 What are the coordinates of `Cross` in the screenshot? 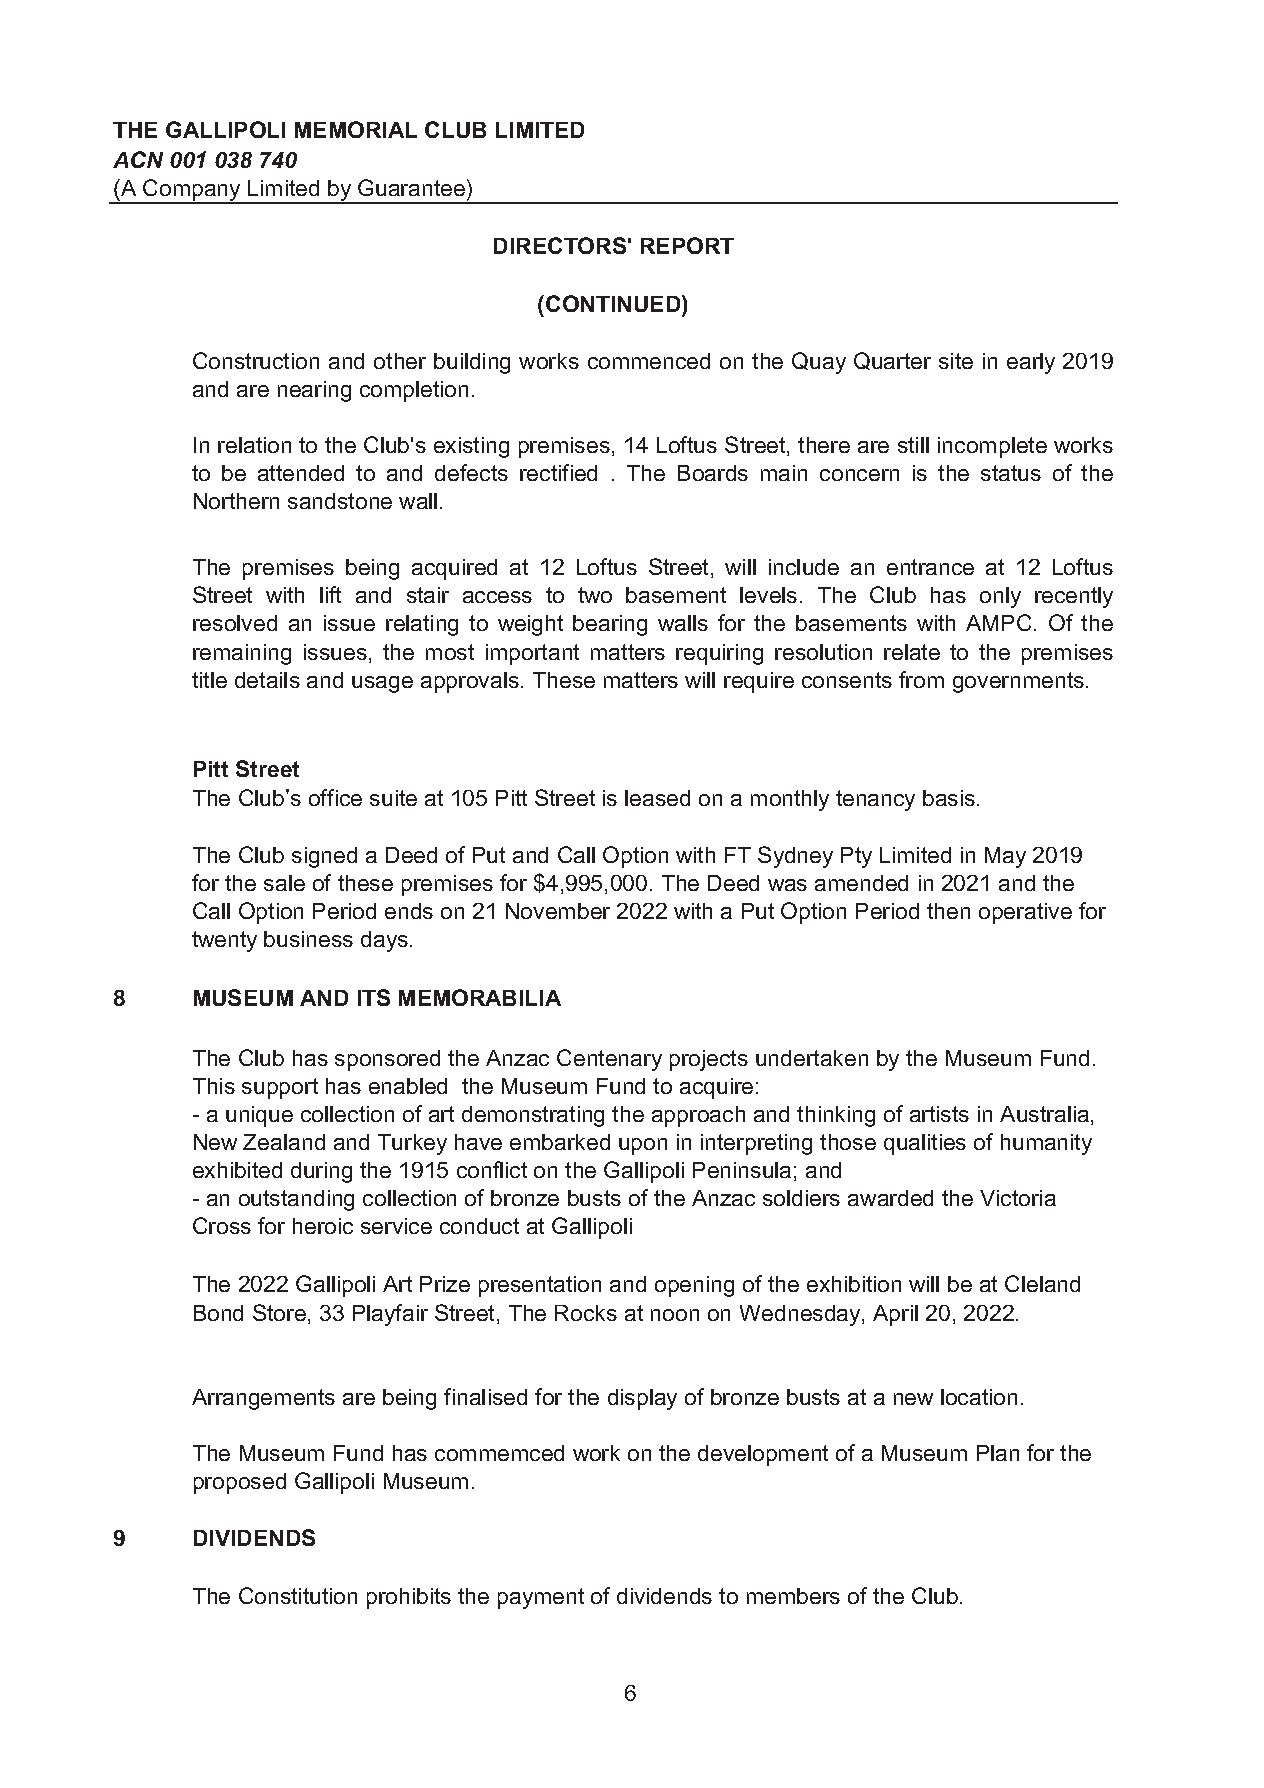 It's located at (222, 1225).
